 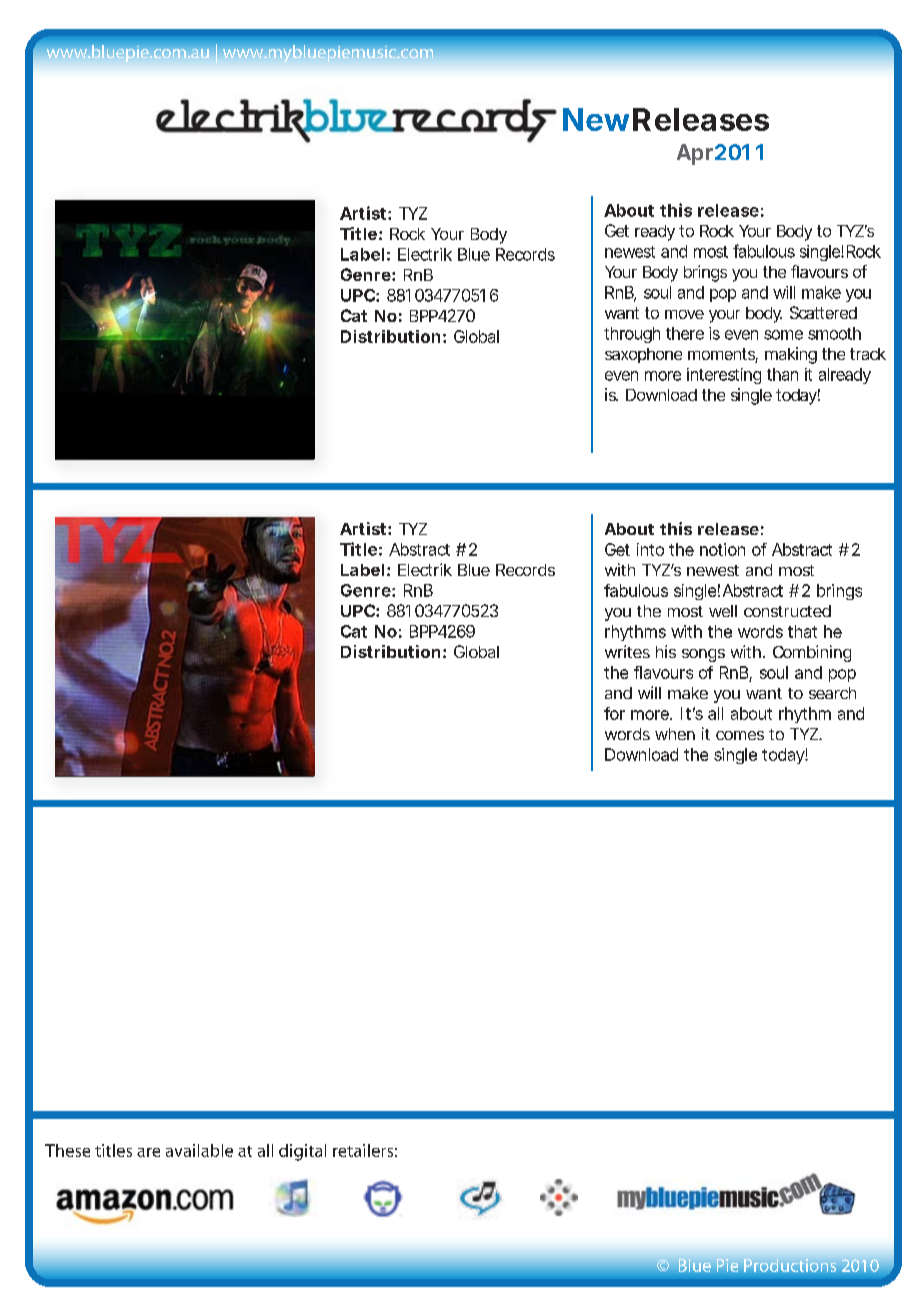 What do you see at coordinates (148, 1152) in the screenshot?
I see `are` at bounding box center [148, 1152].
